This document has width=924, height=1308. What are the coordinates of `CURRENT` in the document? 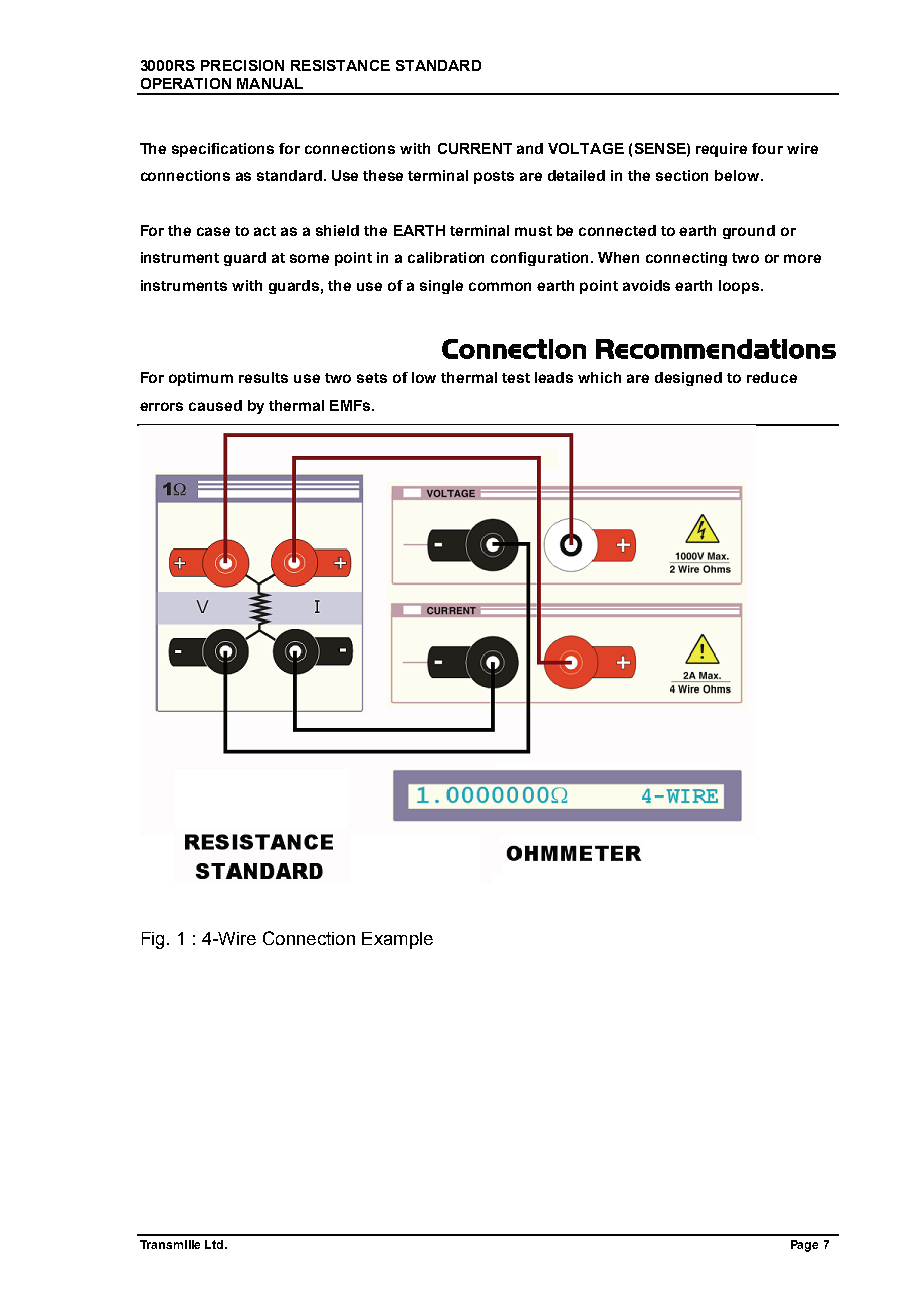 It's located at (475, 148).
